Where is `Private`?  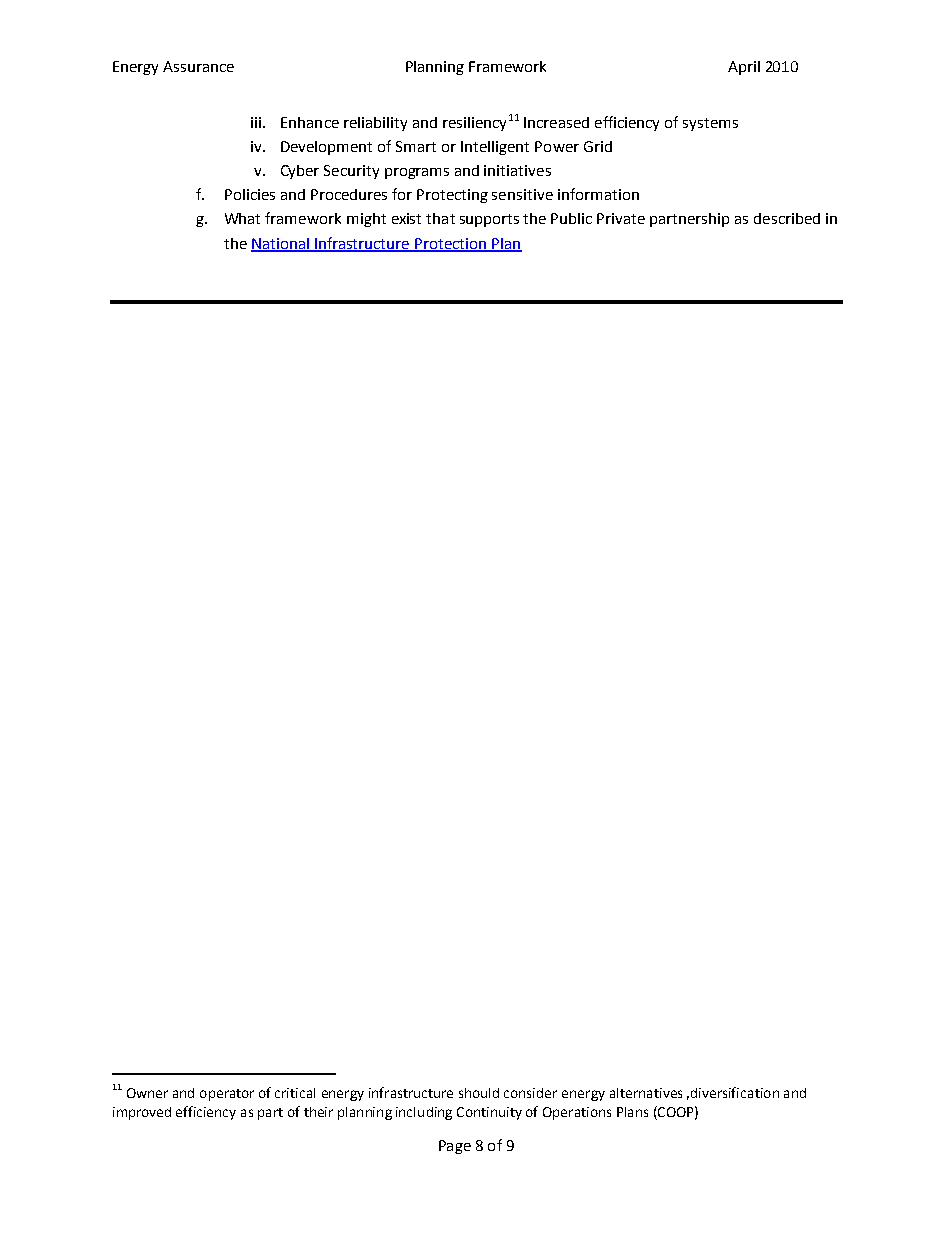 Private is located at coordinates (621, 218).
